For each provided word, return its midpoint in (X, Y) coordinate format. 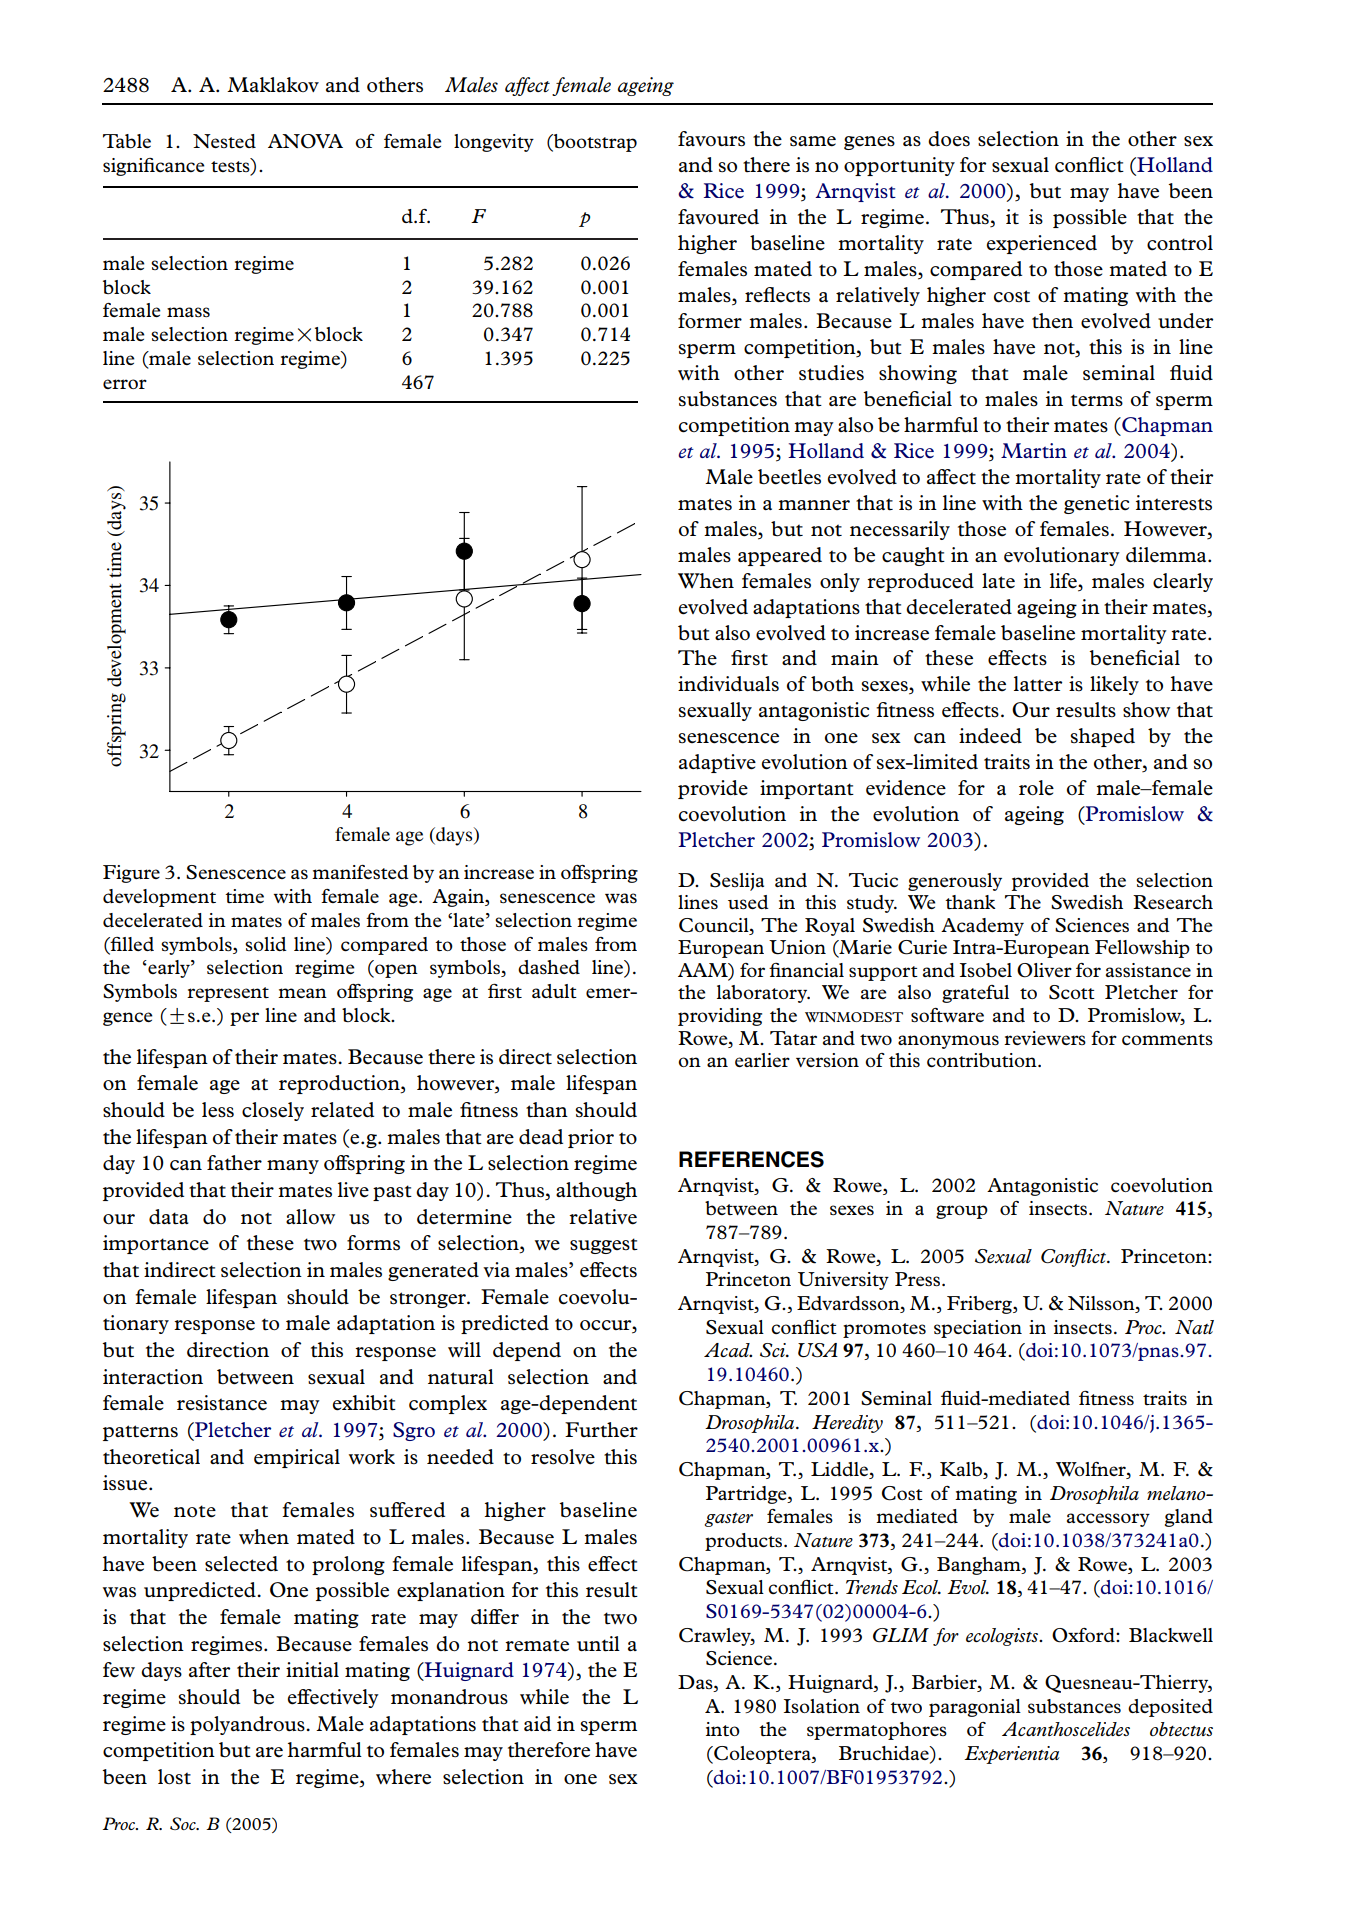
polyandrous (248, 1725)
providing (720, 1017)
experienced (1042, 244)
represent (228, 994)
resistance (222, 1403)
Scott (1072, 992)
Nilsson (1102, 1304)
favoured (718, 217)
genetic (1096, 504)
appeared (780, 556)
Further (601, 1430)
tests (231, 167)
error (125, 384)
